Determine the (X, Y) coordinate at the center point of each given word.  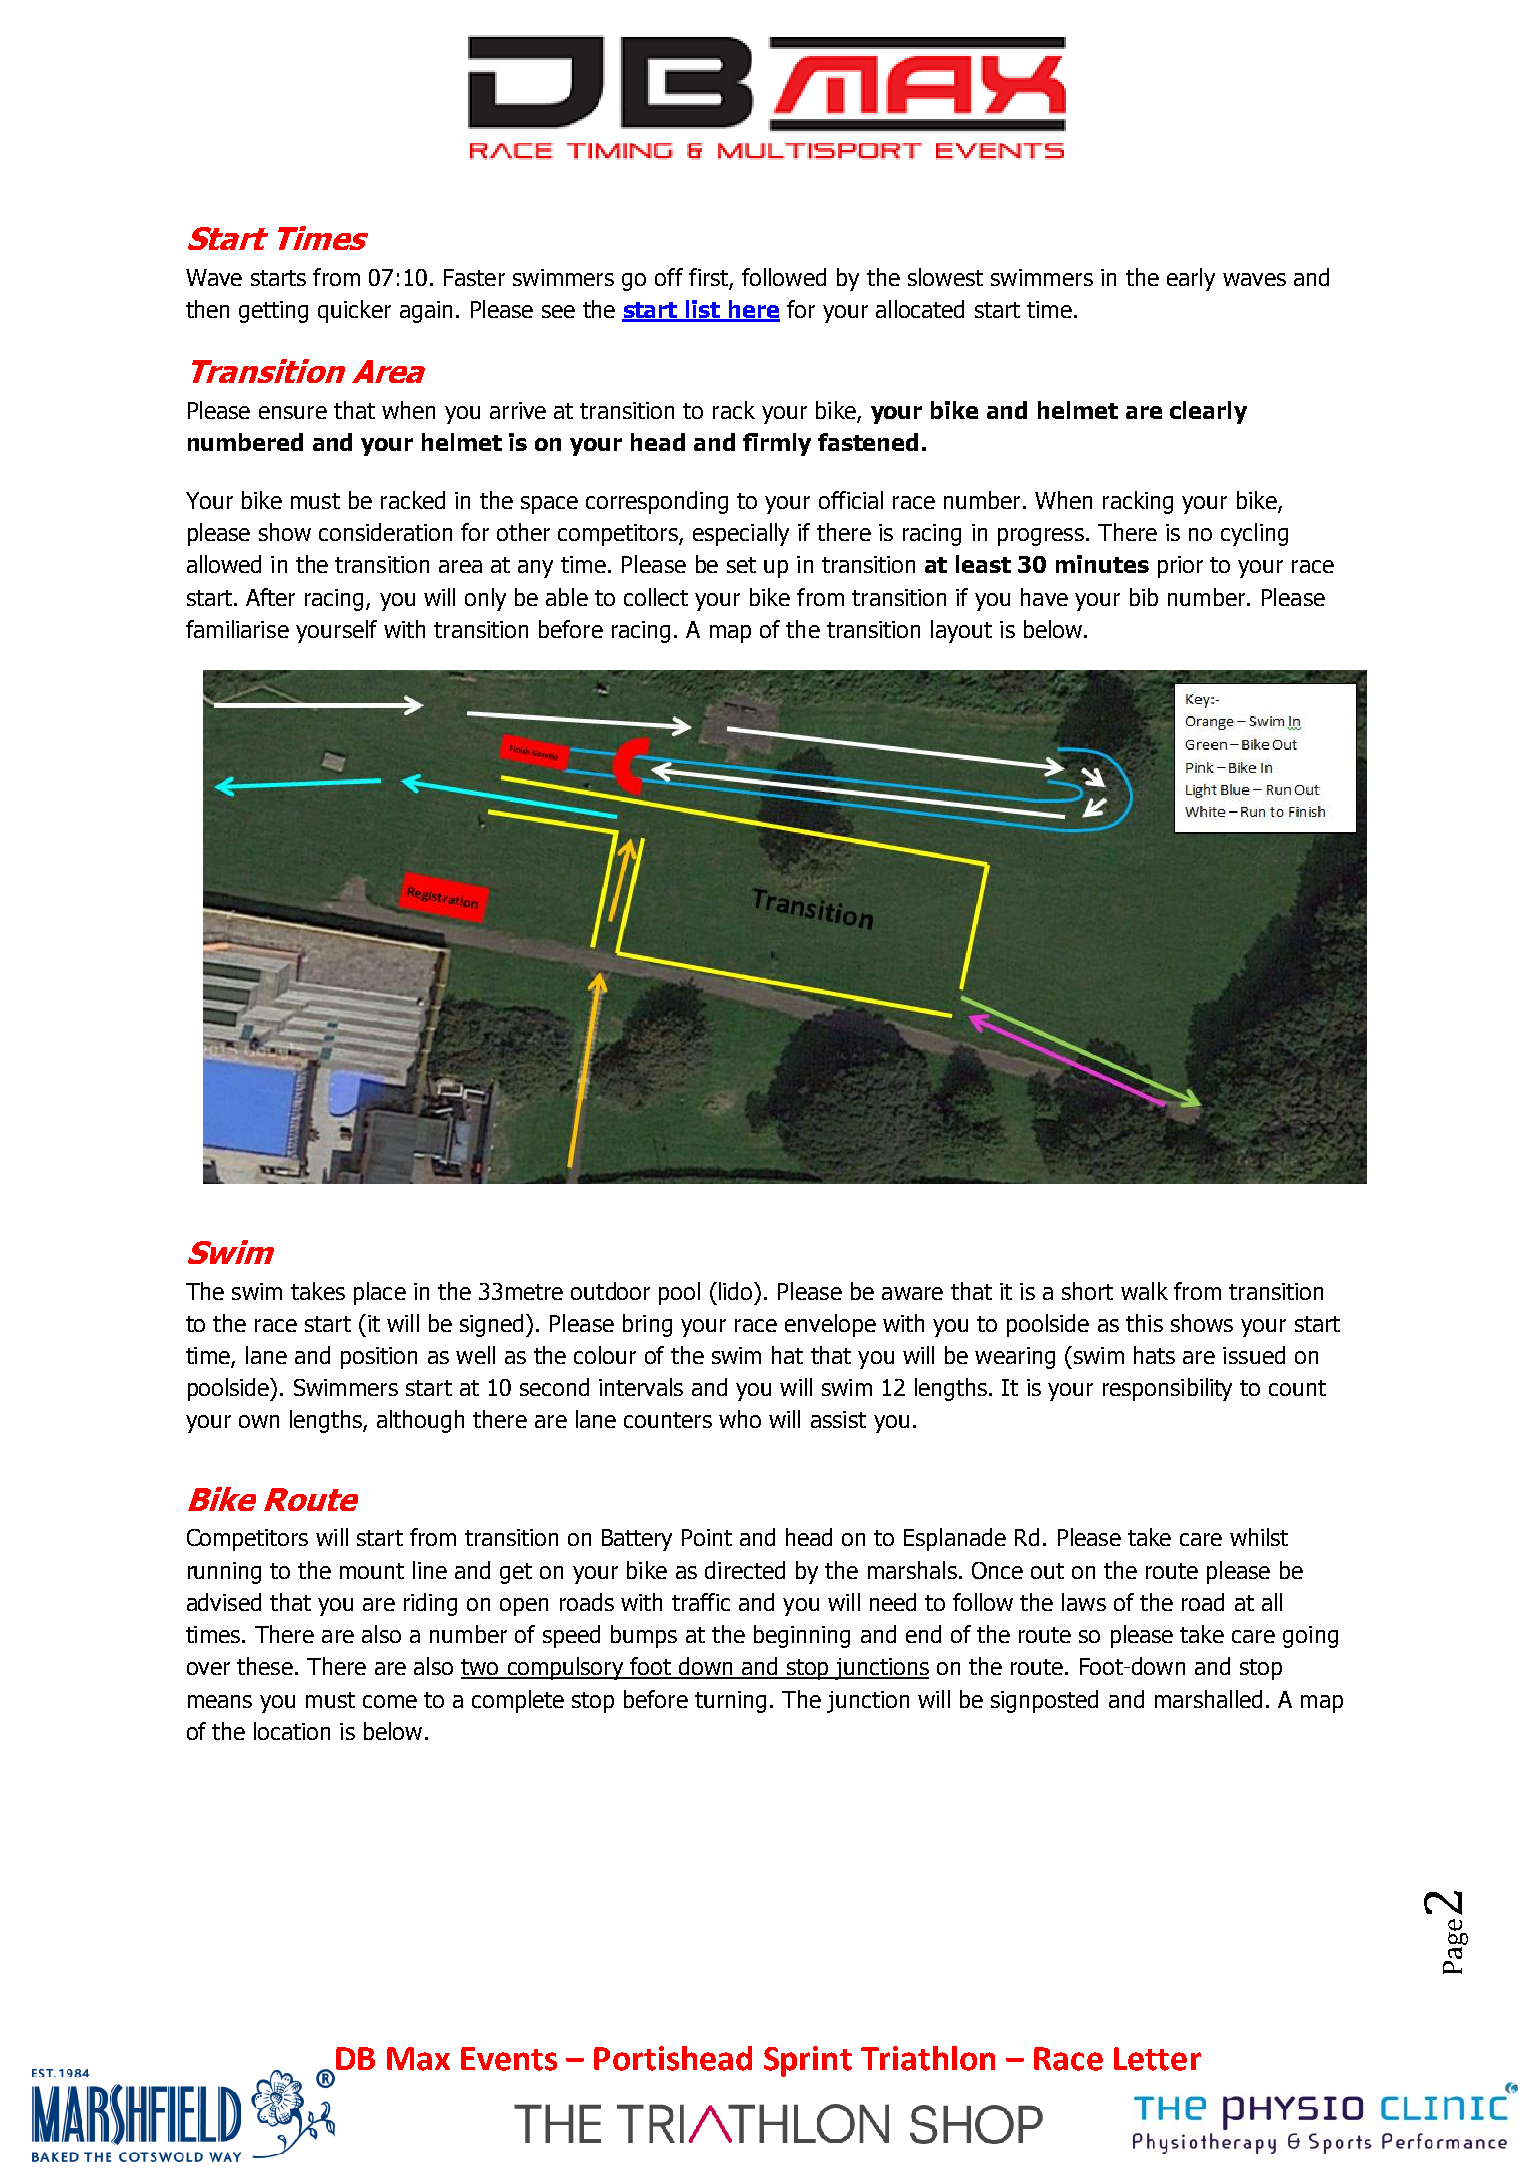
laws (1084, 1602)
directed (745, 1570)
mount (372, 1571)
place (380, 1293)
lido (737, 1291)
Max (418, 2059)
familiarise (237, 629)
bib (1144, 597)
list (703, 310)
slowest (945, 277)
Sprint (808, 2061)
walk (1144, 1291)
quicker (354, 311)
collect (656, 597)
